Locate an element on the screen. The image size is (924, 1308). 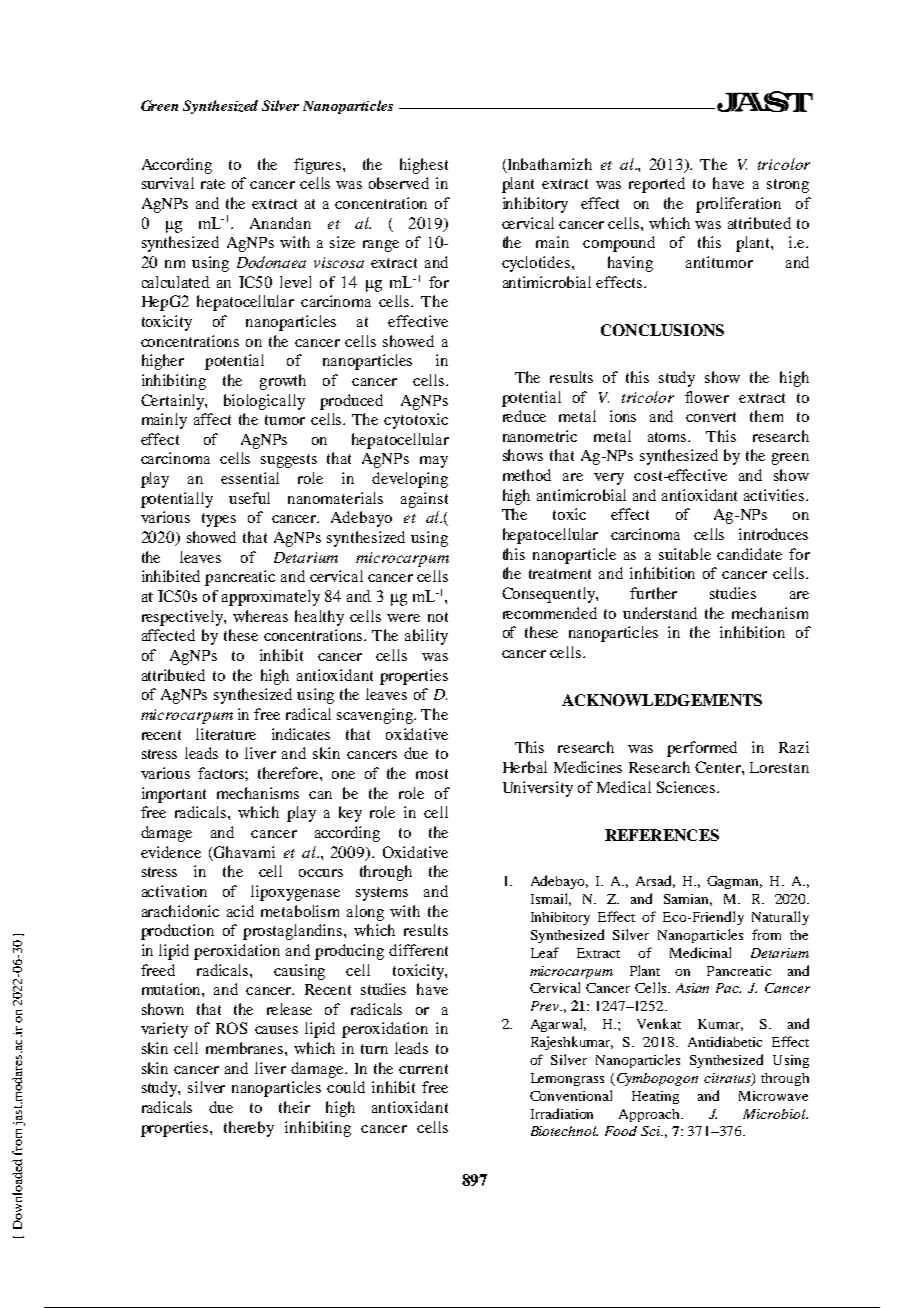
thereby is located at coordinates (249, 1129).
